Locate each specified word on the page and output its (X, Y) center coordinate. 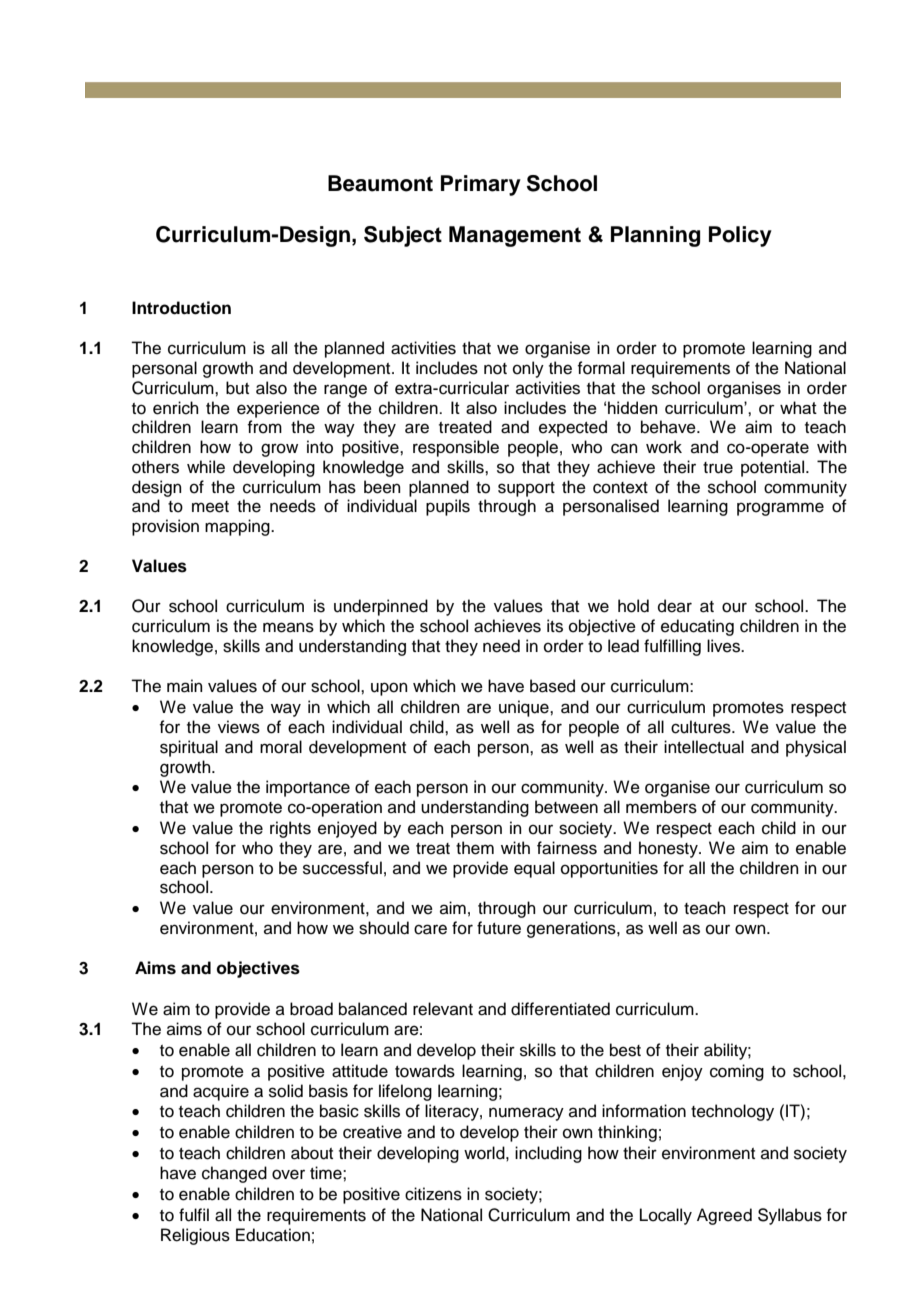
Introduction (181, 308)
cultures (702, 727)
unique (525, 708)
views (239, 727)
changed (234, 1174)
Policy (740, 236)
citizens (433, 1194)
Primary (481, 185)
